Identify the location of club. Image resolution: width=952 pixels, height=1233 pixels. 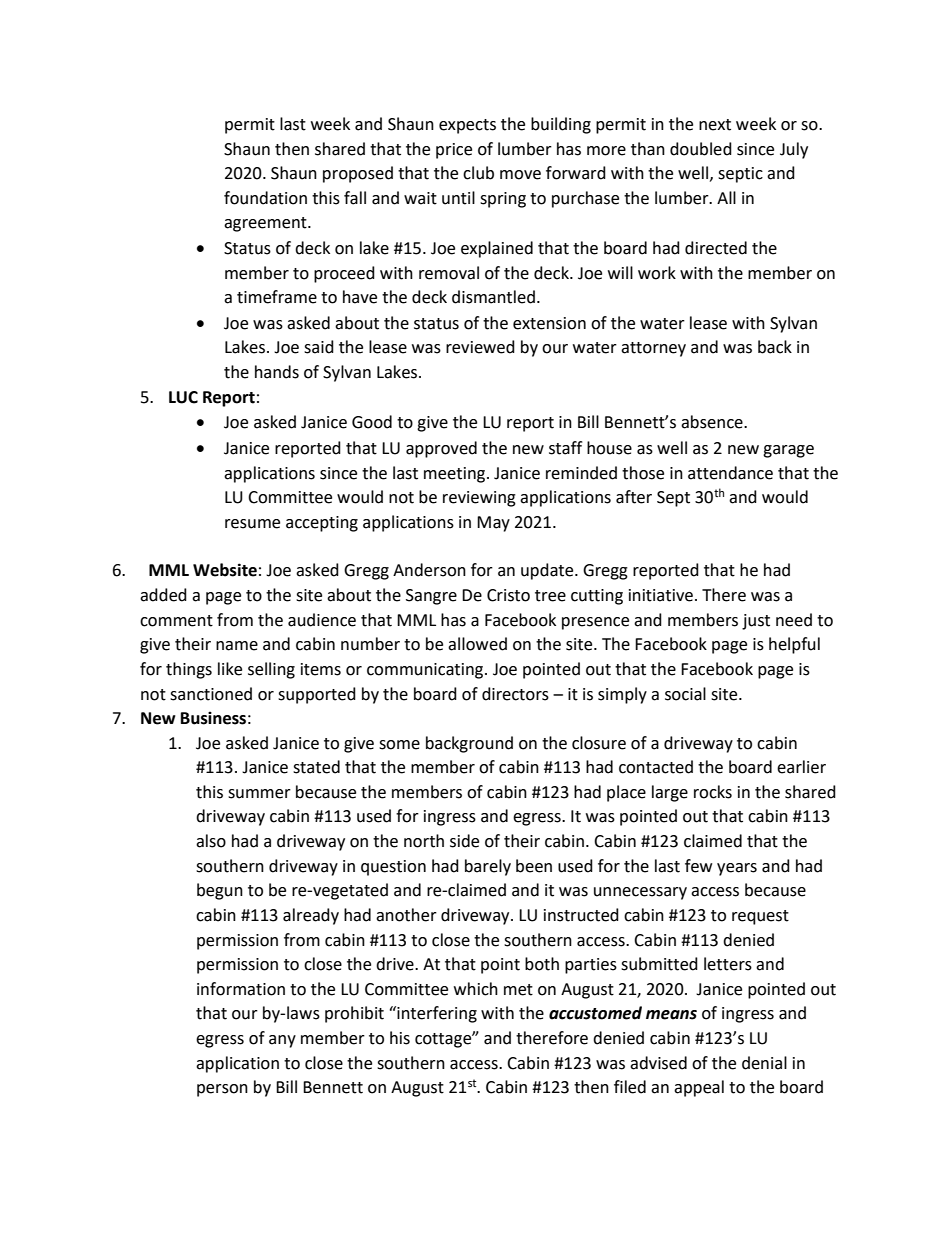
(478, 173).
